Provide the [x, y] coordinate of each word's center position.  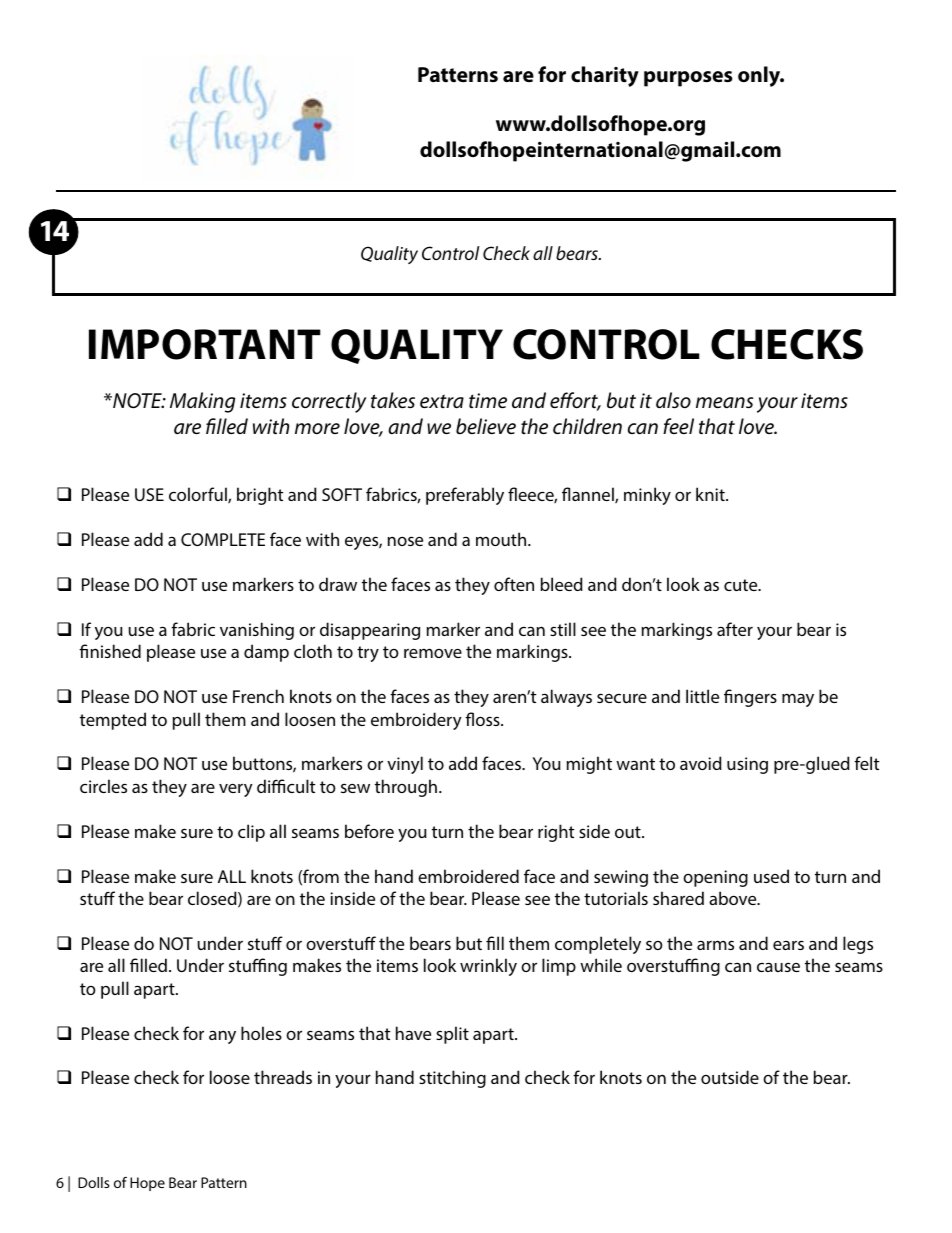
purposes [688, 79]
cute [742, 585]
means [724, 403]
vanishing [257, 631]
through [406, 788]
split [452, 1035]
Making [202, 402]
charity [605, 76]
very [236, 790]
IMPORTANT [205, 344]
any [222, 1037]
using [747, 765]
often [514, 584]
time [488, 400]
